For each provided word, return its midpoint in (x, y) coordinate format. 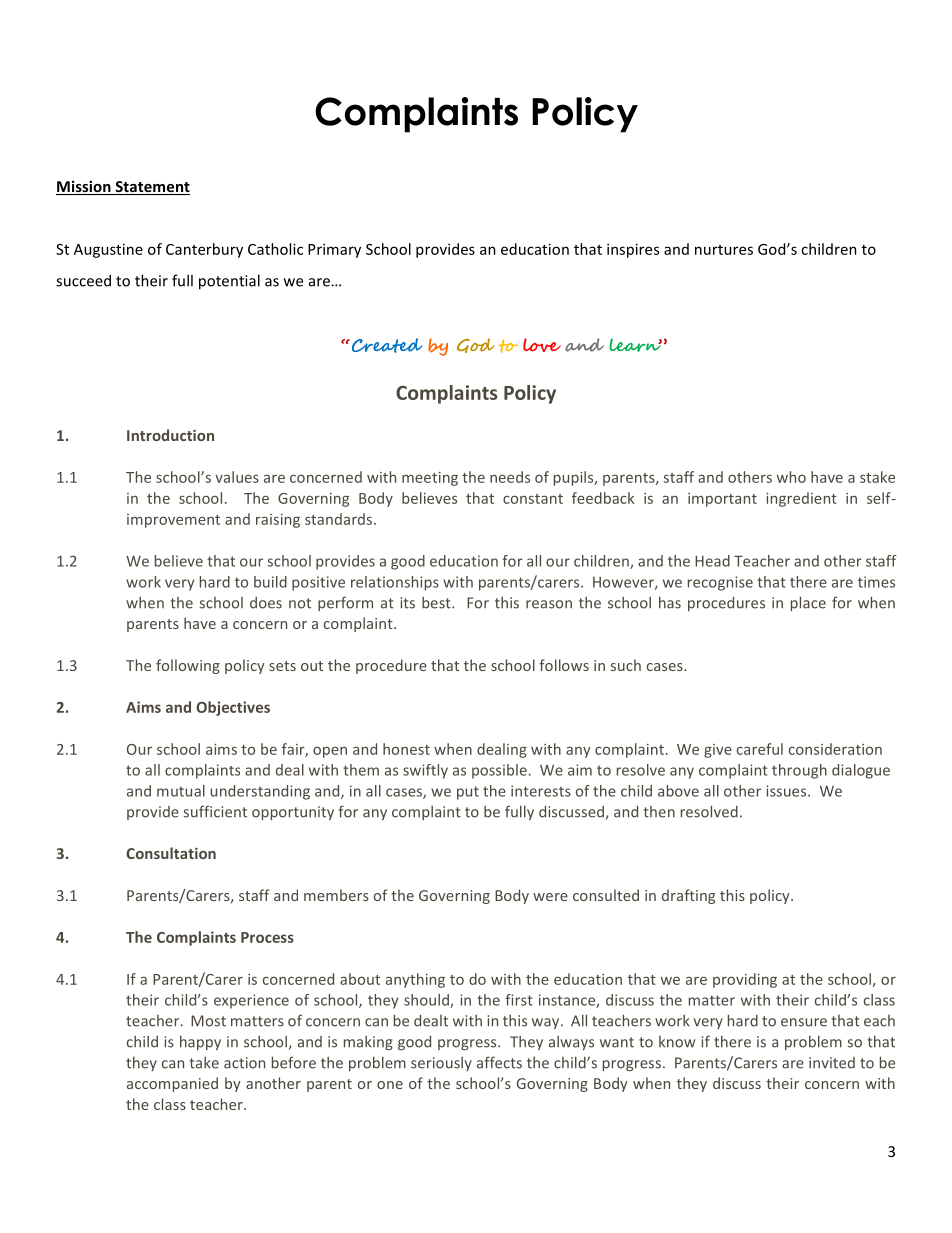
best (437, 603)
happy (200, 1042)
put (468, 793)
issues (787, 791)
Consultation (171, 853)
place (808, 603)
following (188, 666)
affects (499, 1062)
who (791, 477)
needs (510, 477)
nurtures (724, 250)
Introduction (170, 435)
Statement (151, 188)
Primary (334, 250)
